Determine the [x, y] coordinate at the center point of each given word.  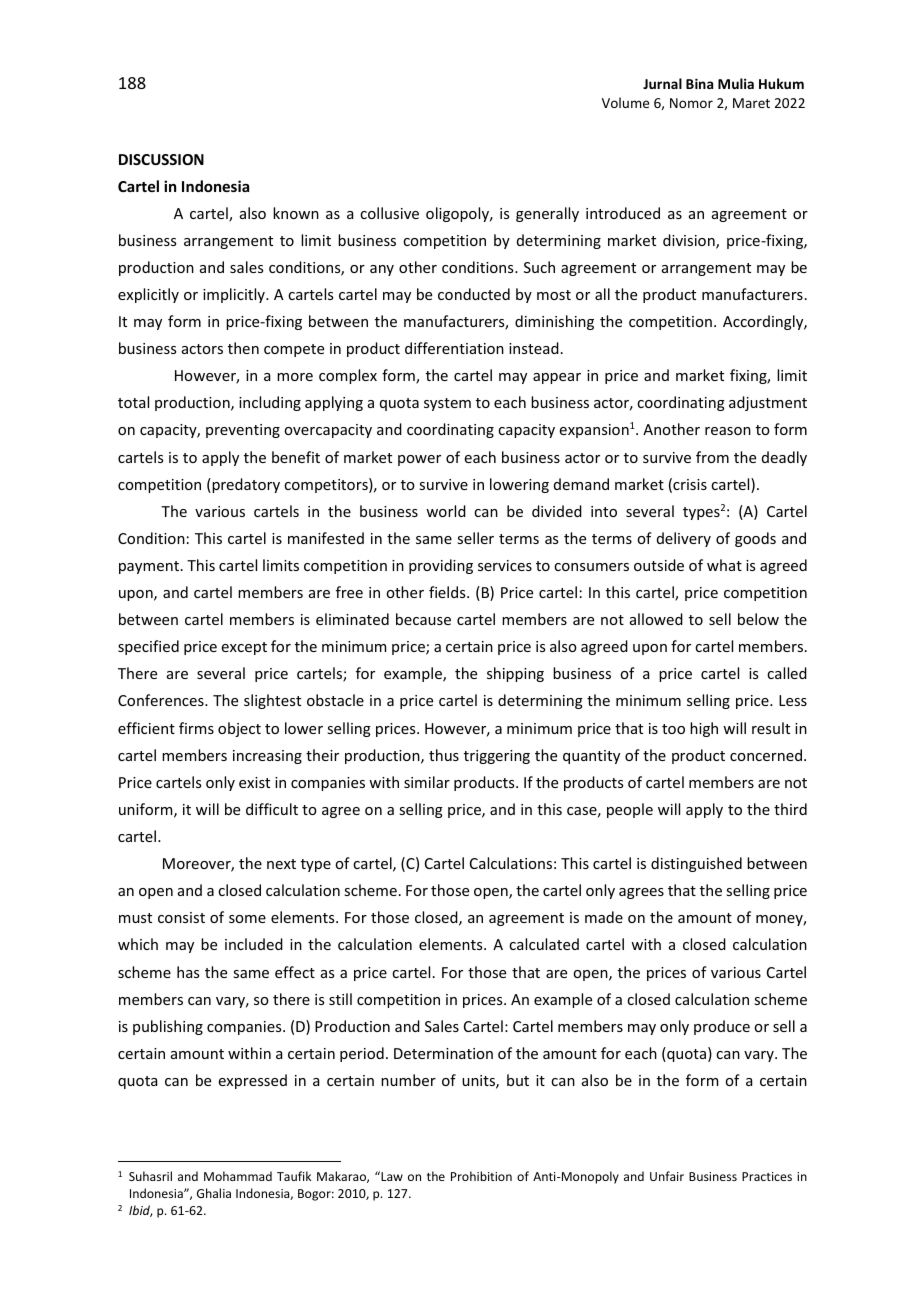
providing [441, 566]
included [254, 944]
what [724, 565]
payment [149, 567]
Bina [699, 83]
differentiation [454, 348]
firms [196, 728]
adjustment [768, 403]
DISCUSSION [161, 159]
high [704, 729]
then [243, 348]
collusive [389, 213]
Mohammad [238, 1176]
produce [722, 1027]
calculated [544, 944]
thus [444, 755]
